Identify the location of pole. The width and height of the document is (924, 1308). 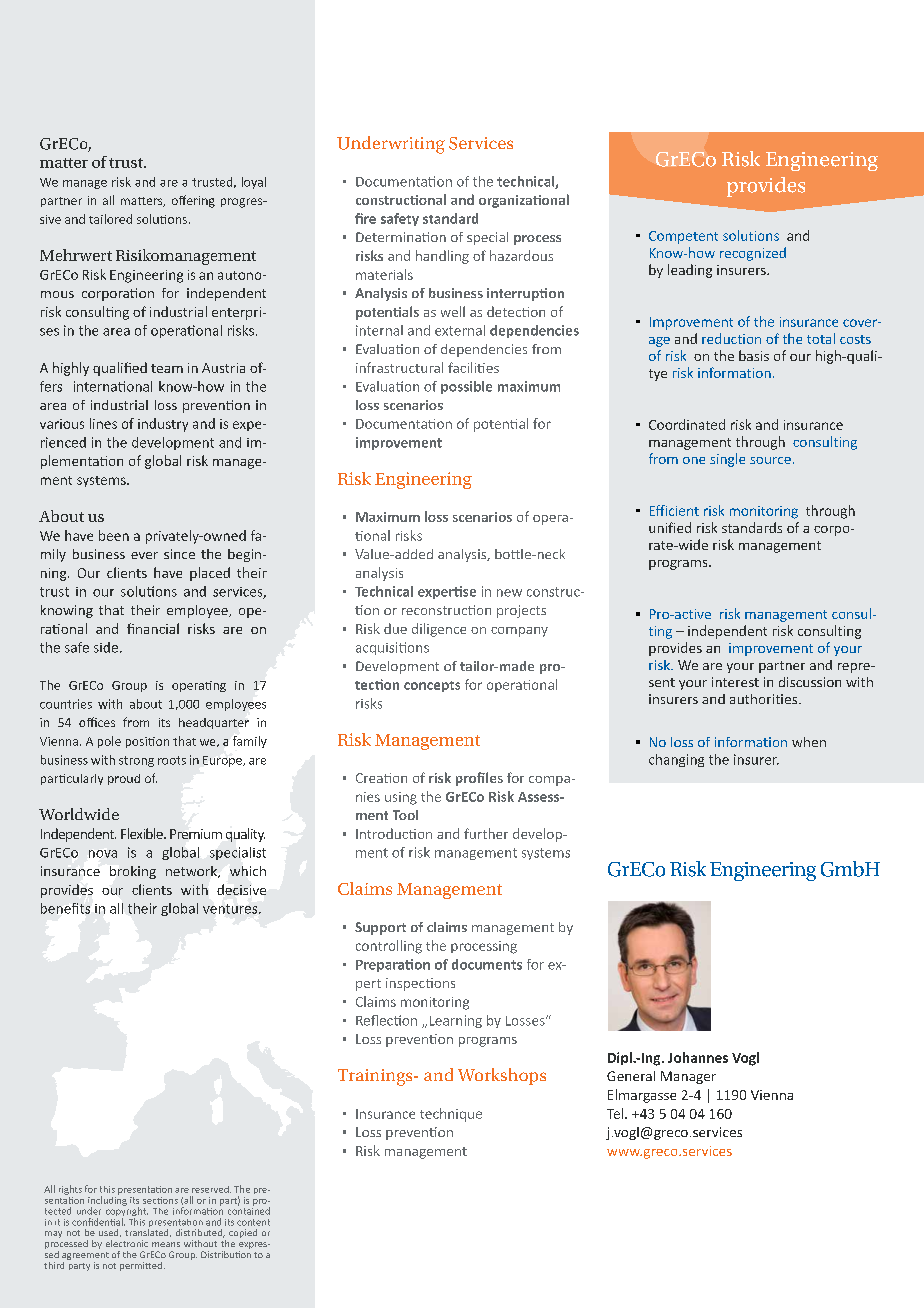
(109, 742).
